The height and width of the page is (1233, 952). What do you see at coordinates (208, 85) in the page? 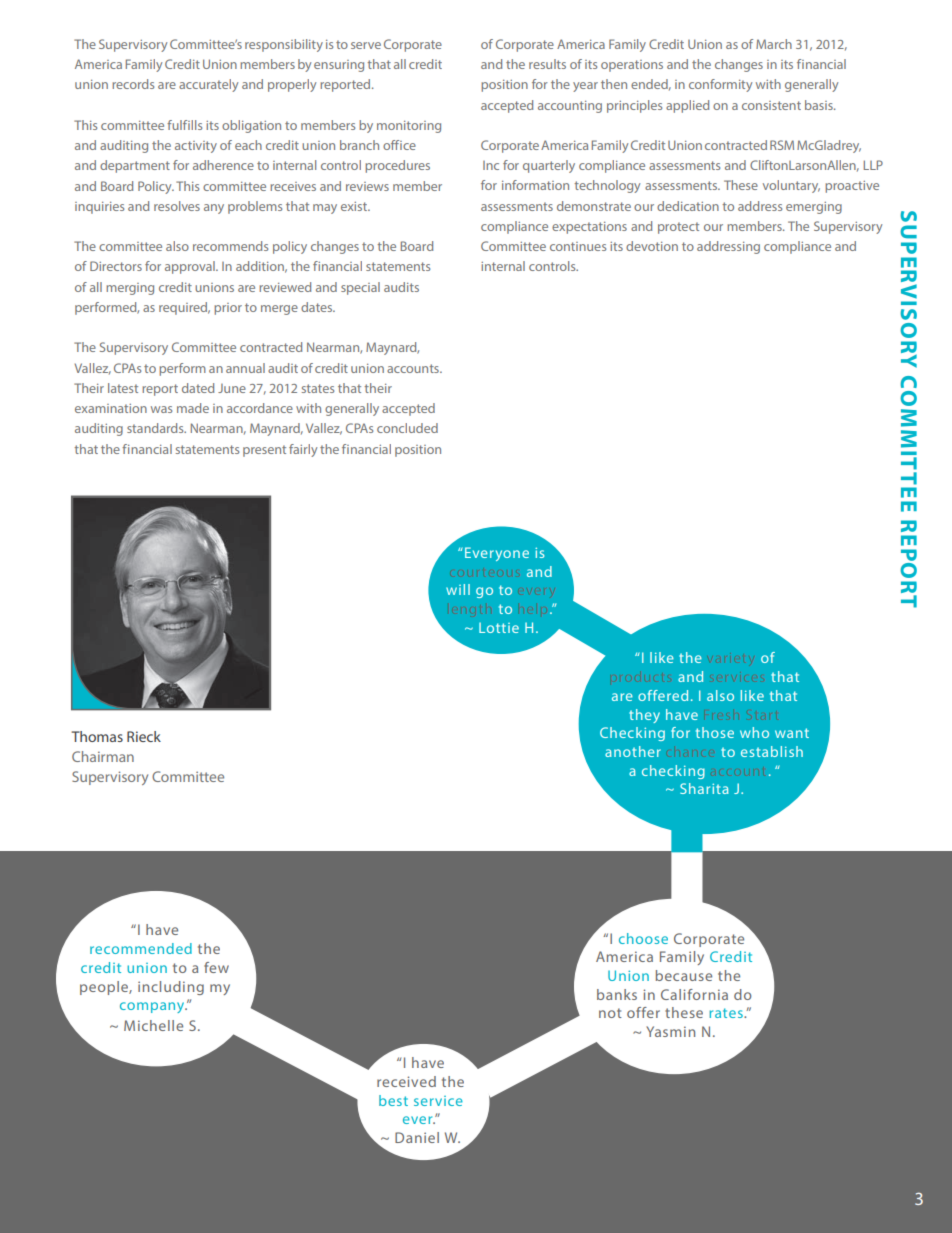
I see `accurately` at bounding box center [208, 85].
